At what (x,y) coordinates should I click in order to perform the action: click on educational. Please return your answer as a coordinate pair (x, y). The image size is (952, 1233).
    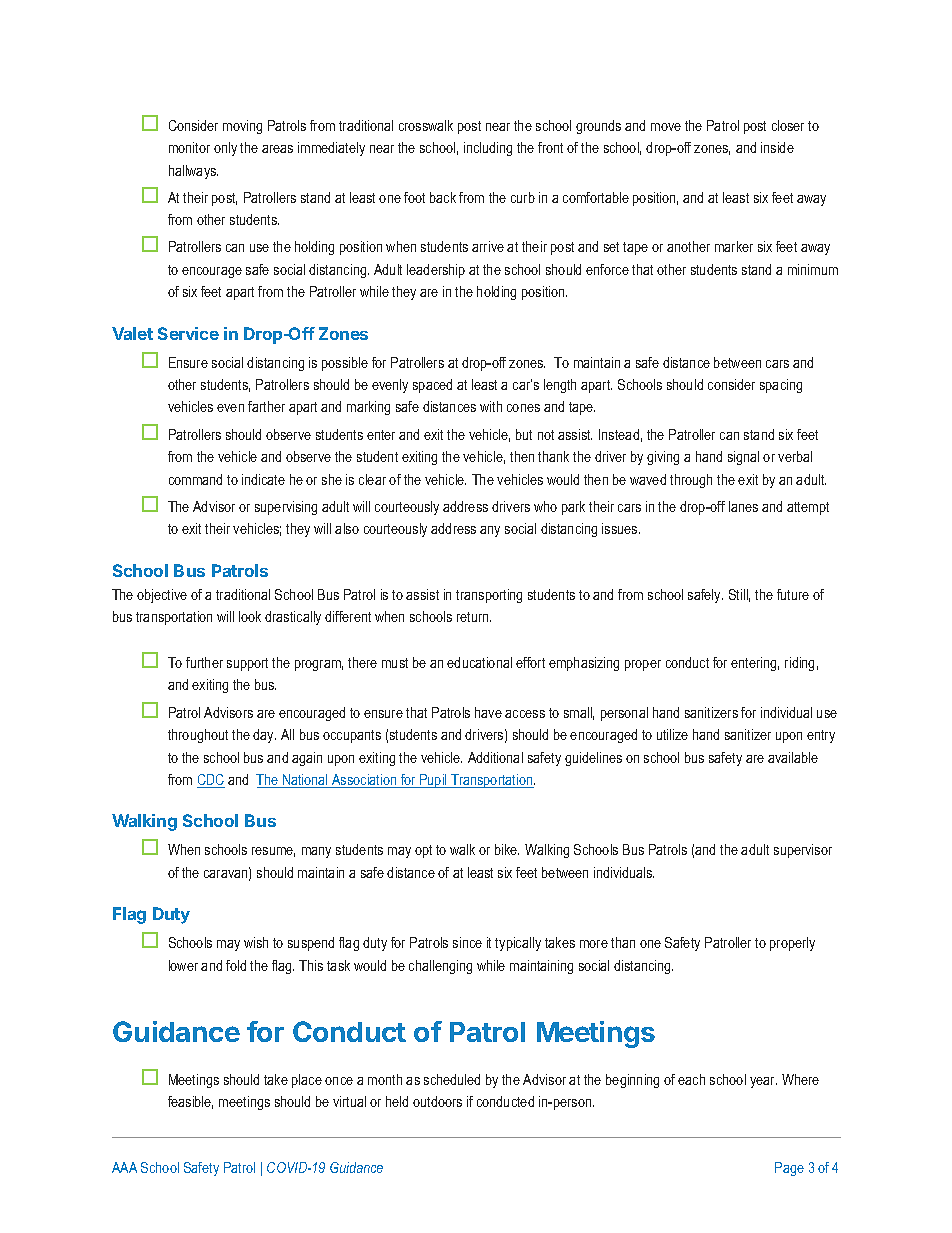
    Looking at the image, I should click on (479, 662).
